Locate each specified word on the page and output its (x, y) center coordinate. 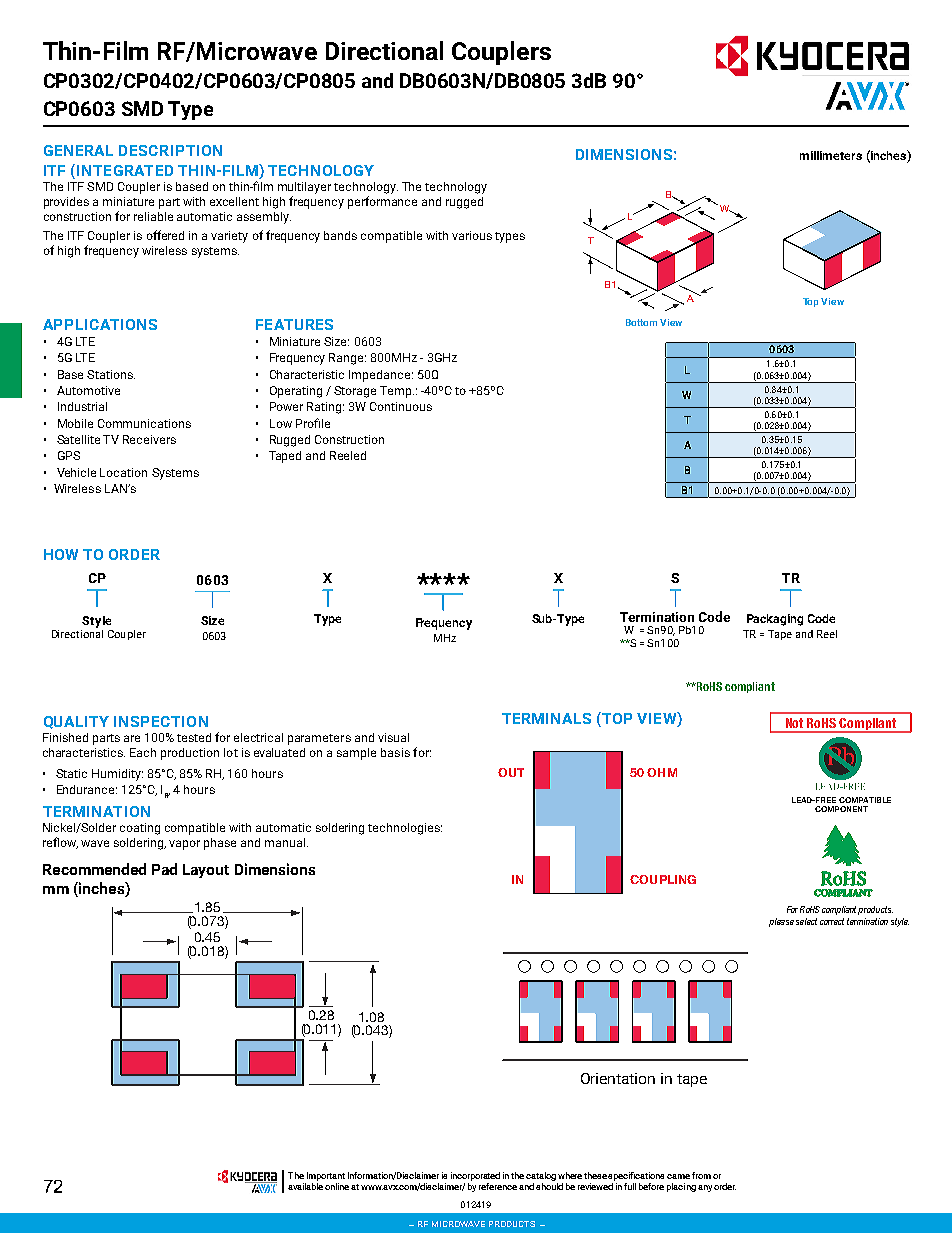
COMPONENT (841, 809)
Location (123, 472)
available (305, 1186)
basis (395, 752)
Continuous (401, 406)
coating (140, 829)
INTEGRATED (125, 170)
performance (382, 202)
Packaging (775, 620)
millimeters (831, 155)
